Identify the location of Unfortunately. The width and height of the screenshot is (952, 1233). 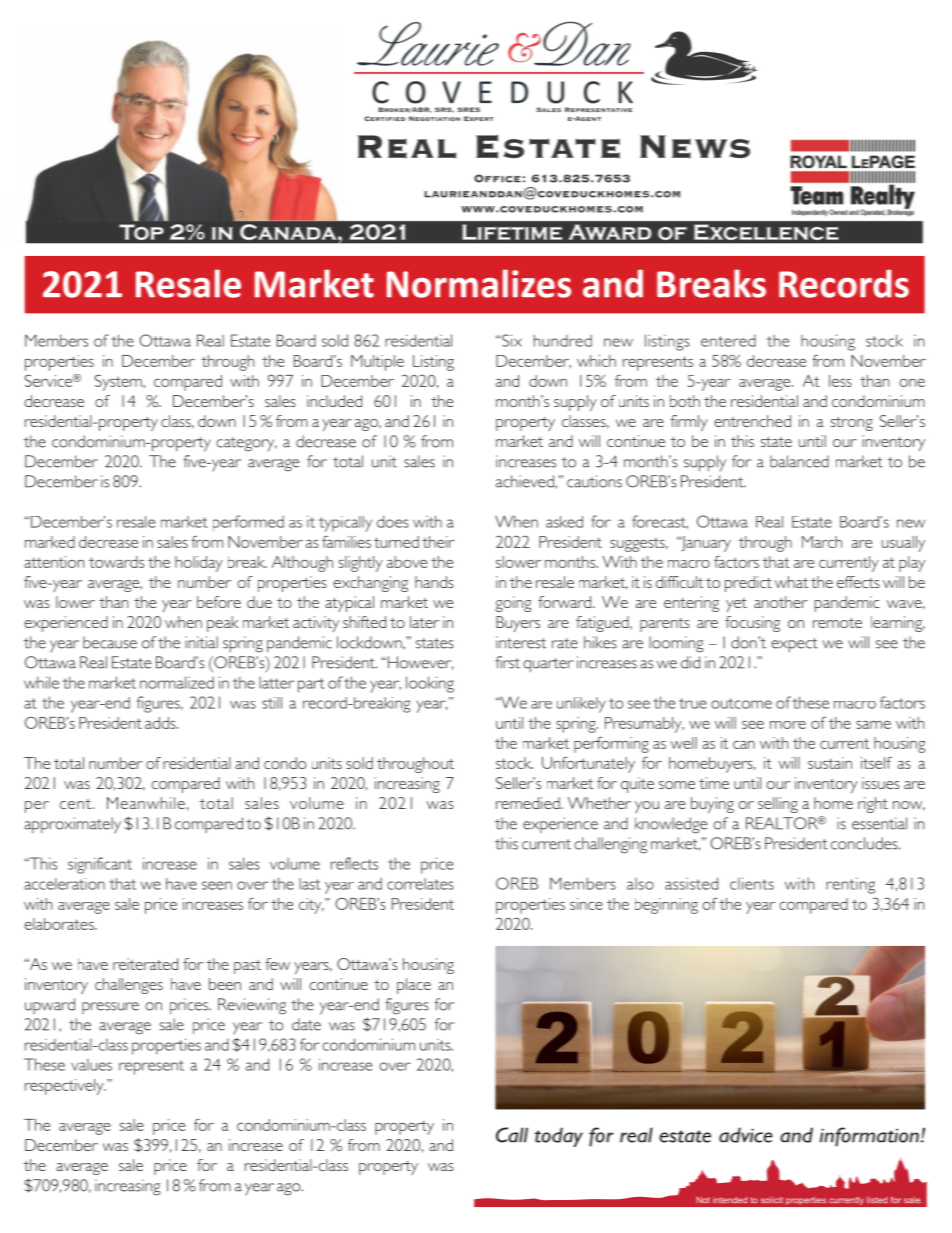
(588, 765).
